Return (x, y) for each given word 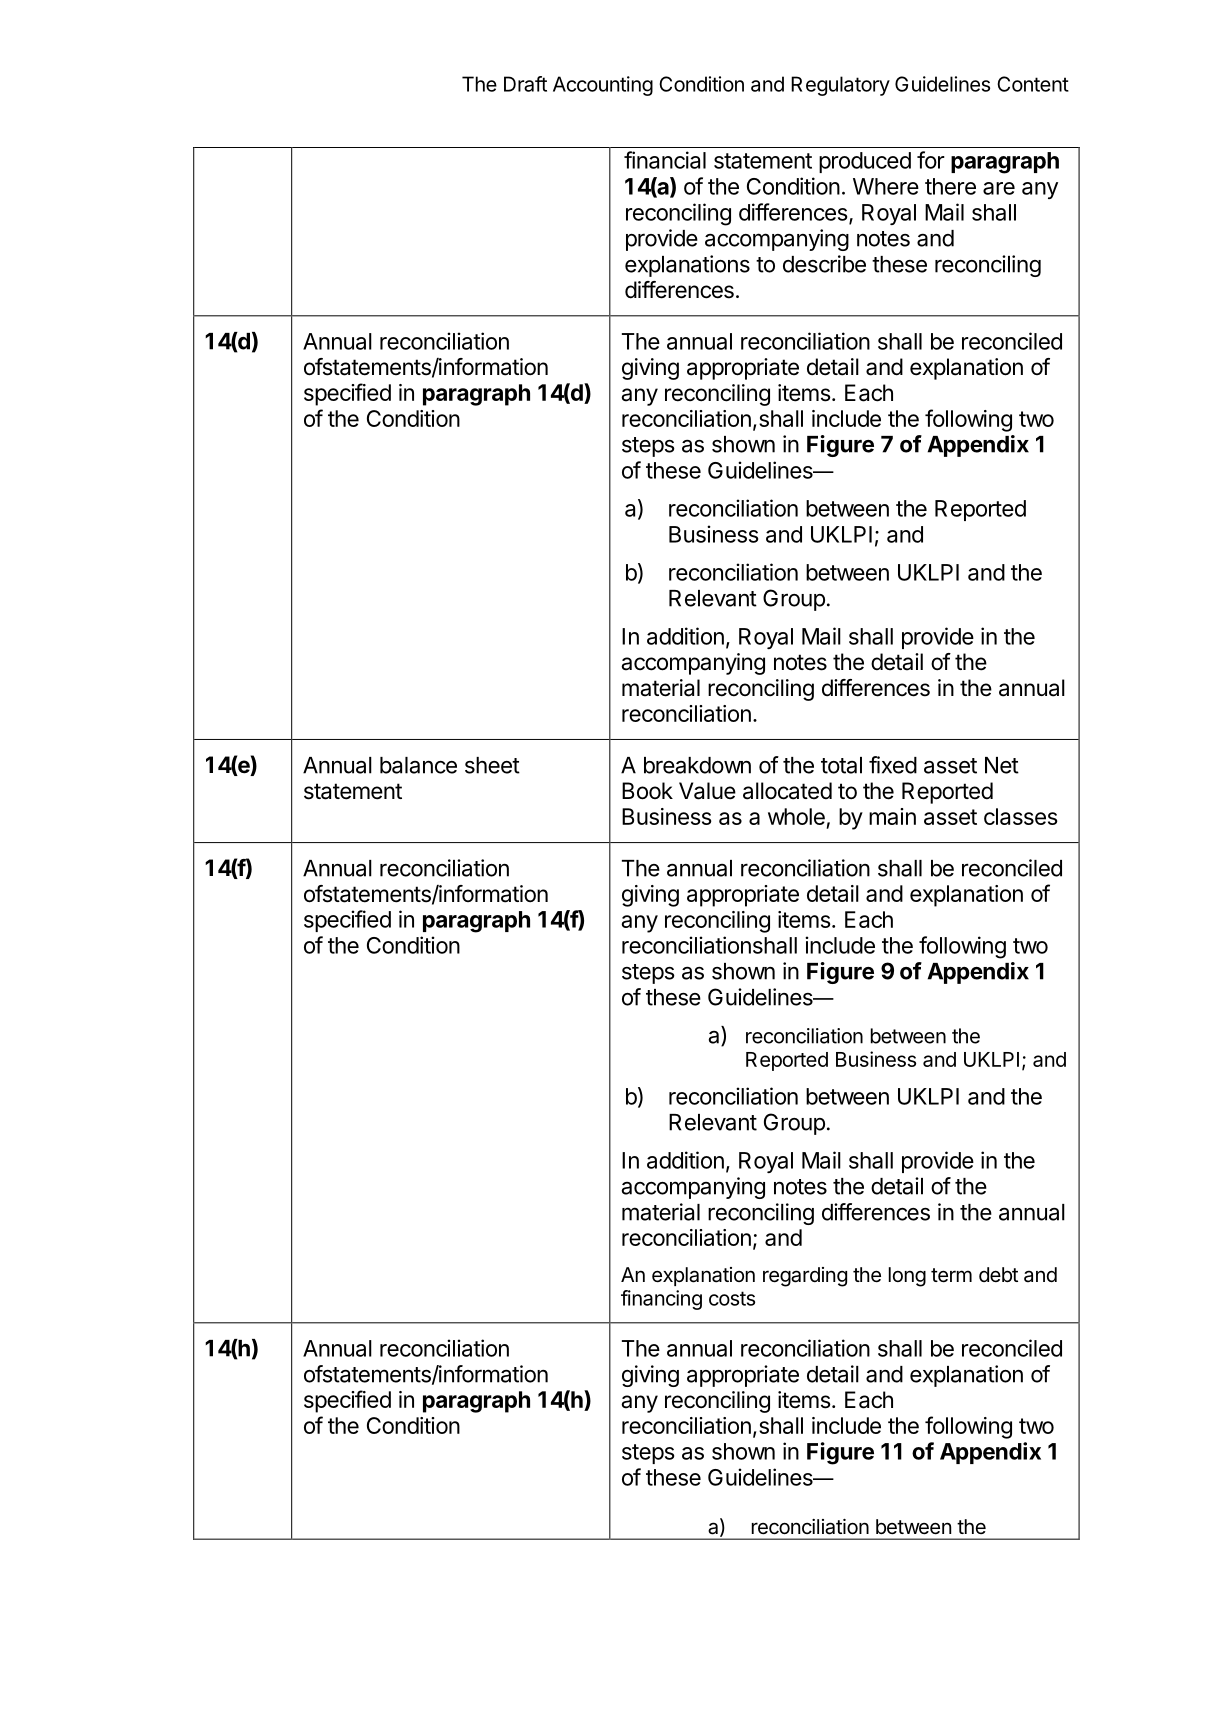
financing (661, 1300)
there (950, 186)
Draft (525, 84)
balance (418, 765)
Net (1002, 765)
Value (707, 791)
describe (824, 264)
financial (665, 160)
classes (1021, 816)
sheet (492, 765)
